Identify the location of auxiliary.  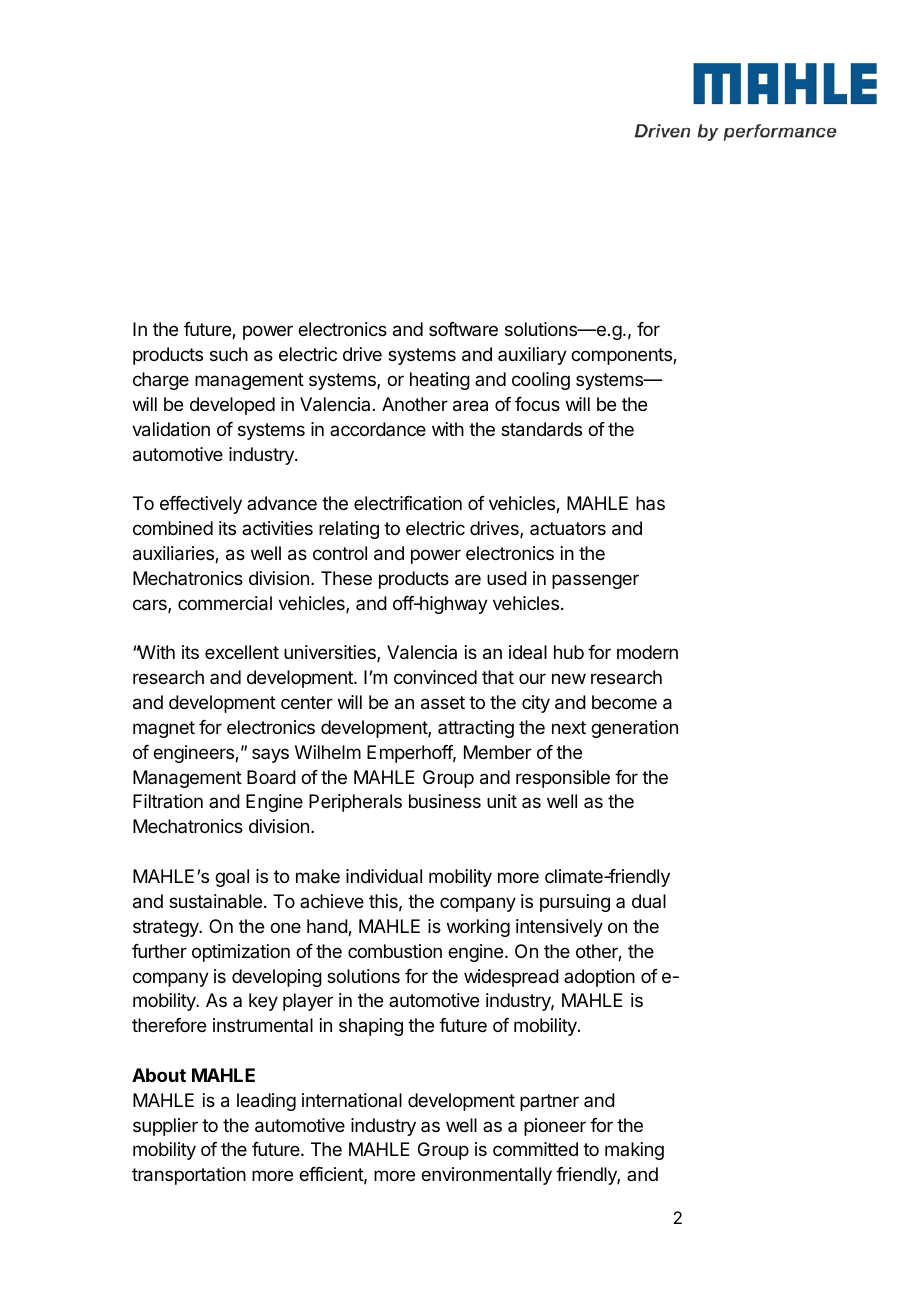
(532, 356).
